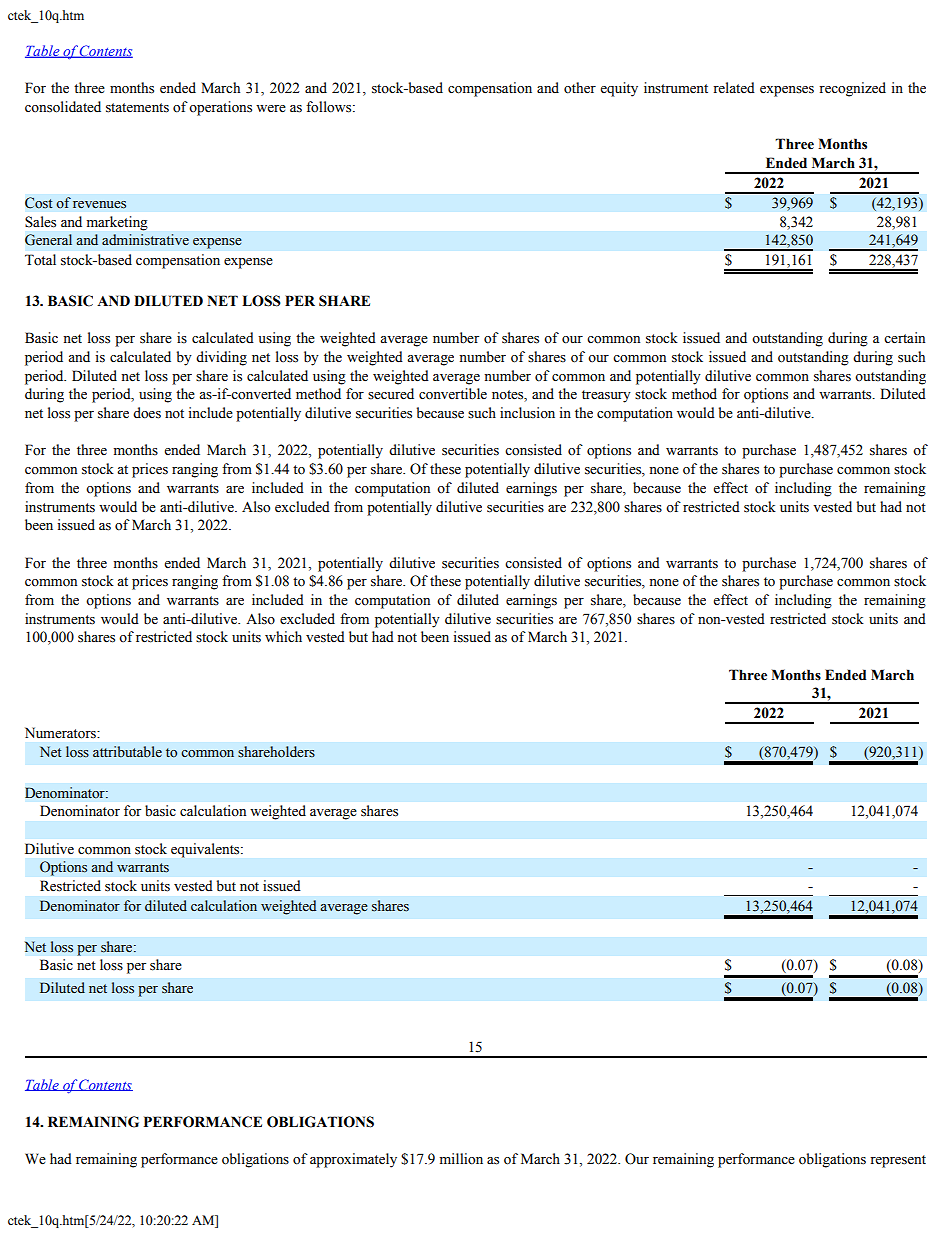  What do you see at coordinates (453, 394) in the page?
I see `convertible` at bounding box center [453, 394].
